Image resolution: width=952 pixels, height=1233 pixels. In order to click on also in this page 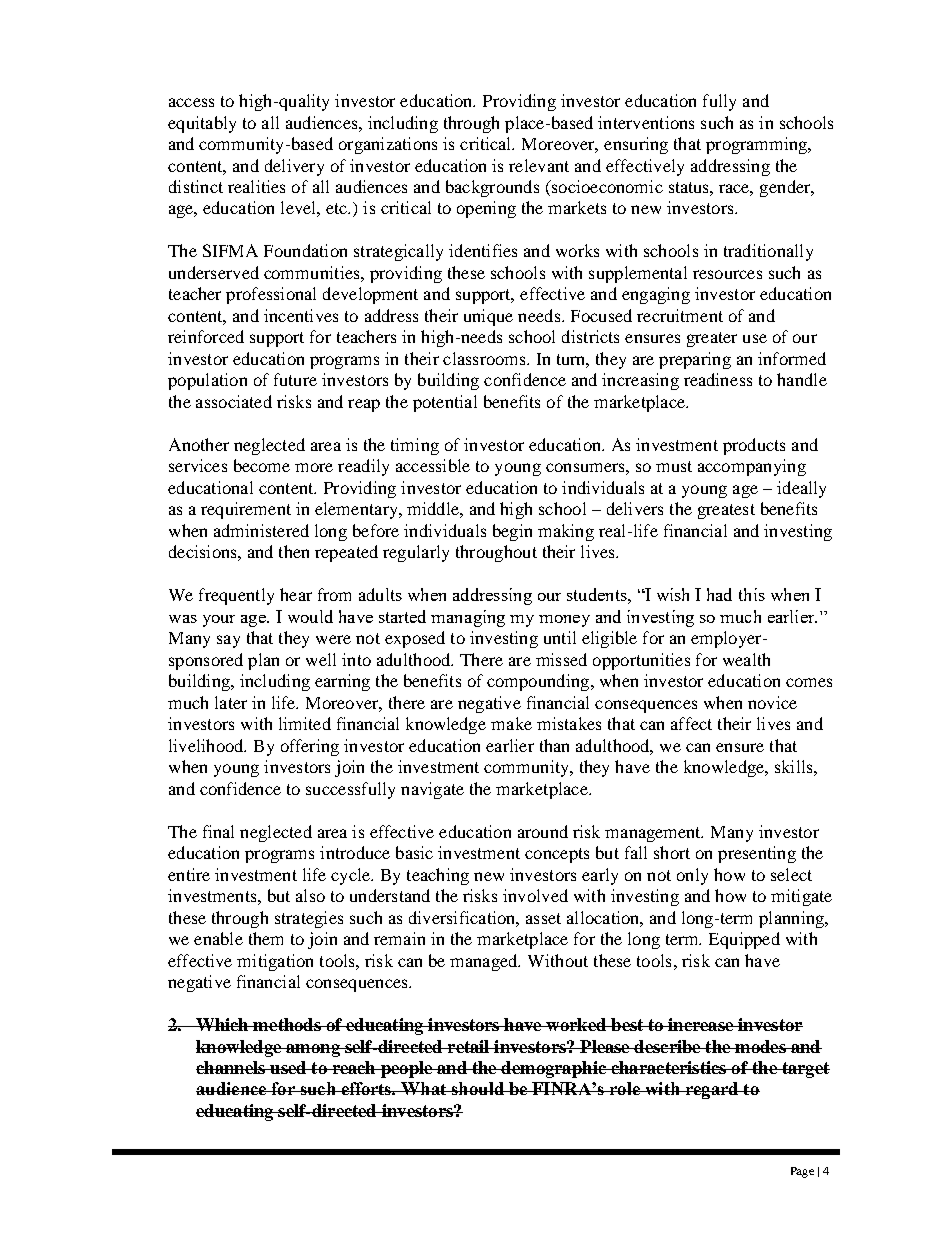, I will do `click(310, 895)`.
